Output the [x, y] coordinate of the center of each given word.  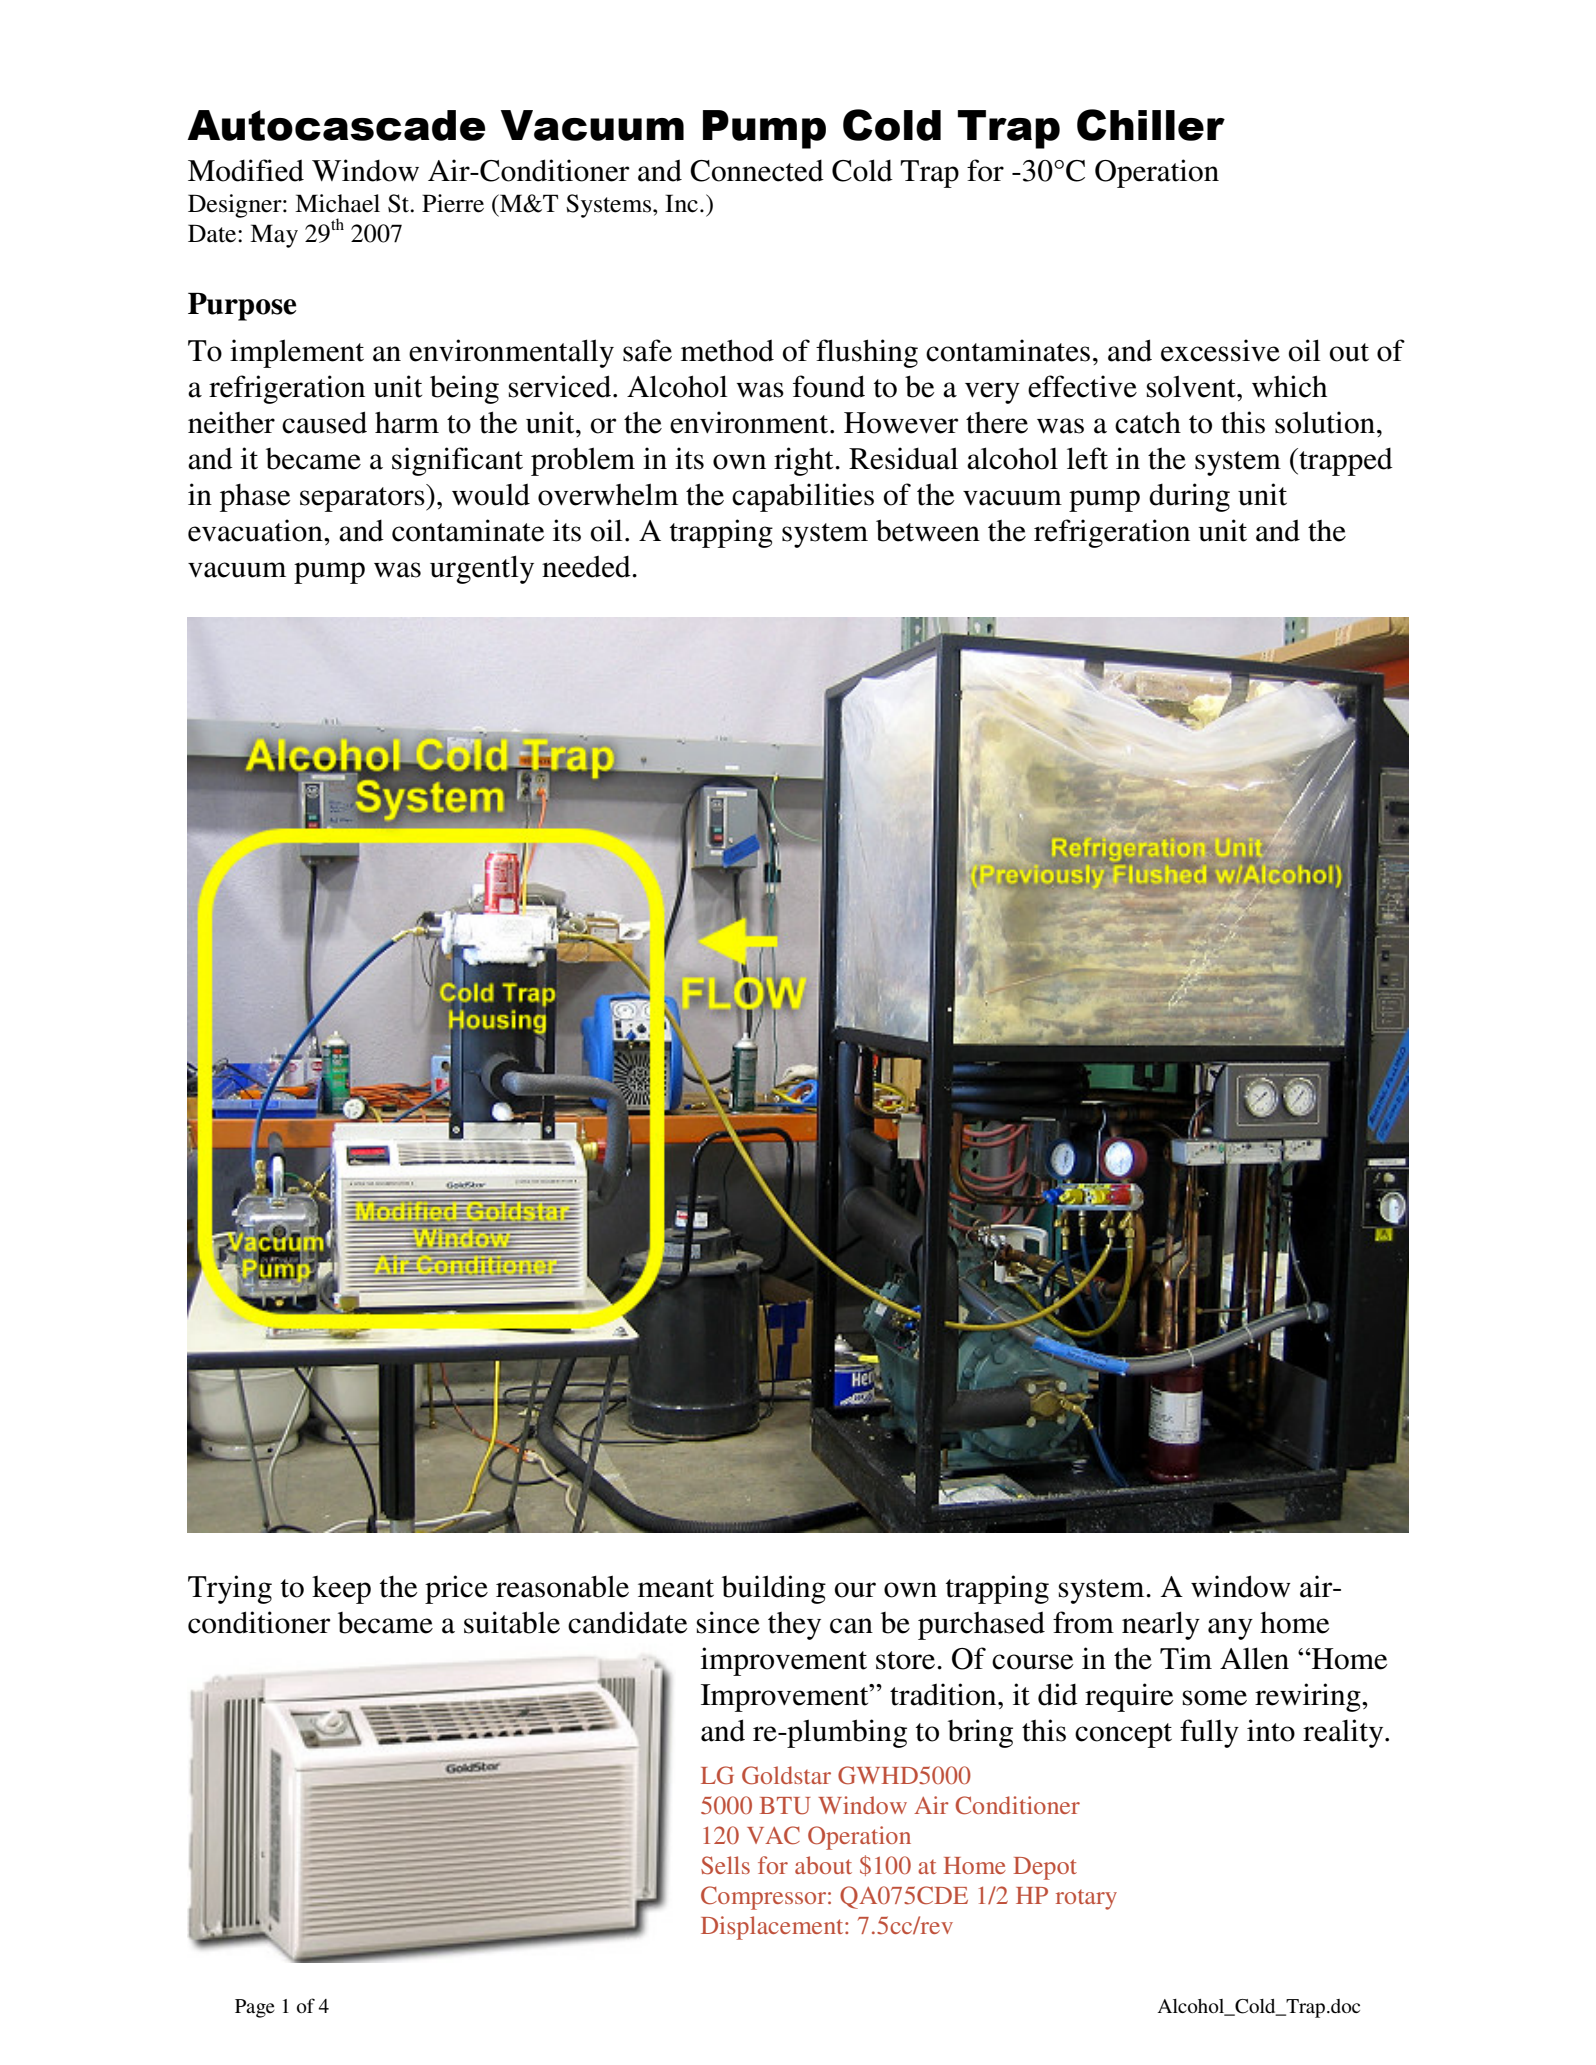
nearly [1161, 1625]
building [774, 1589]
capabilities [803, 497]
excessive [1220, 350]
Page [255, 2008]
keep [341, 1590]
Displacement [773, 1928]
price [456, 1589]
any [1230, 1629]
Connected [757, 170]
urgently [482, 569]
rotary [1086, 1900]
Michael [337, 203]
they [794, 1626]
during [1189, 497]
